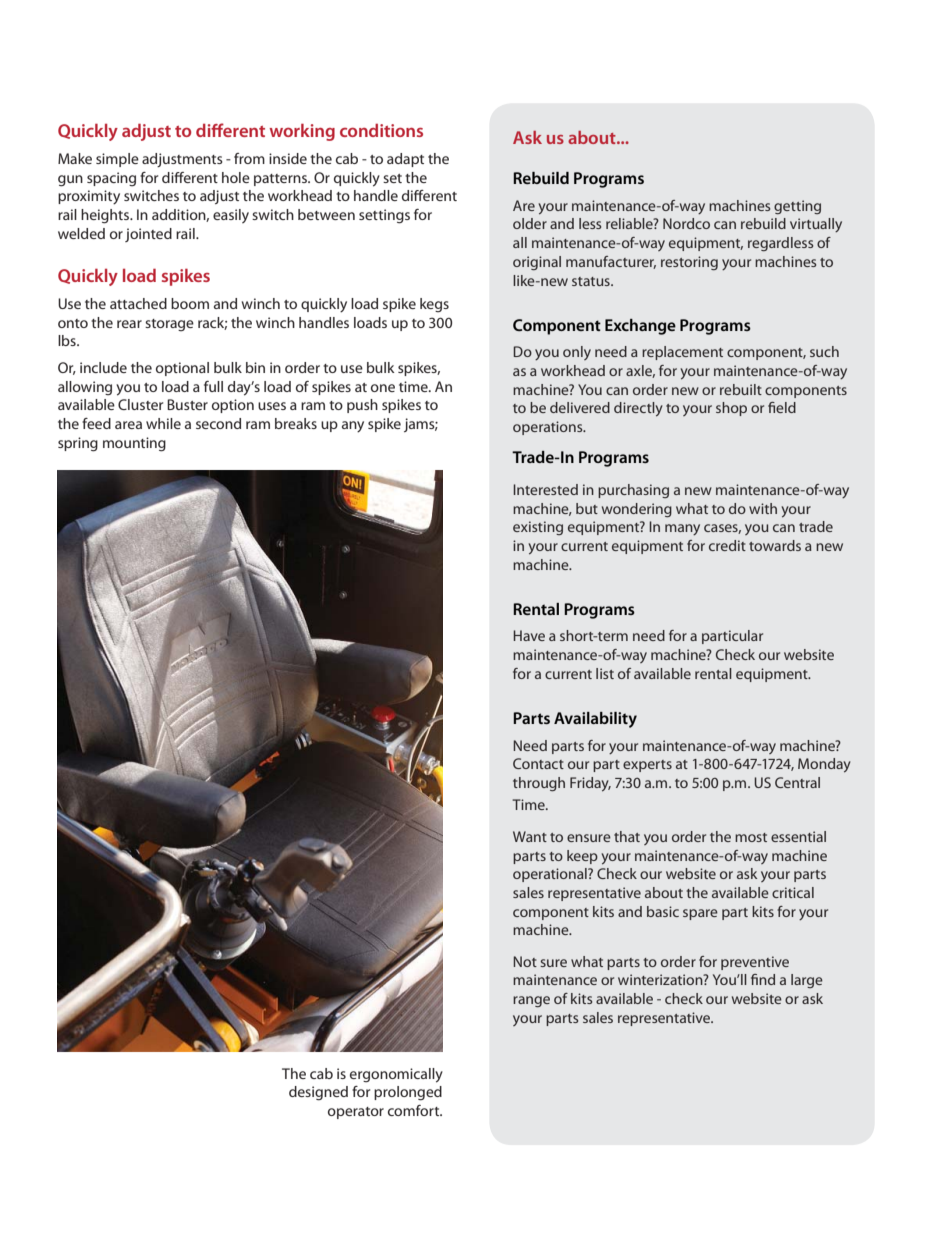  I want to click on mounting, so click(134, 444).
